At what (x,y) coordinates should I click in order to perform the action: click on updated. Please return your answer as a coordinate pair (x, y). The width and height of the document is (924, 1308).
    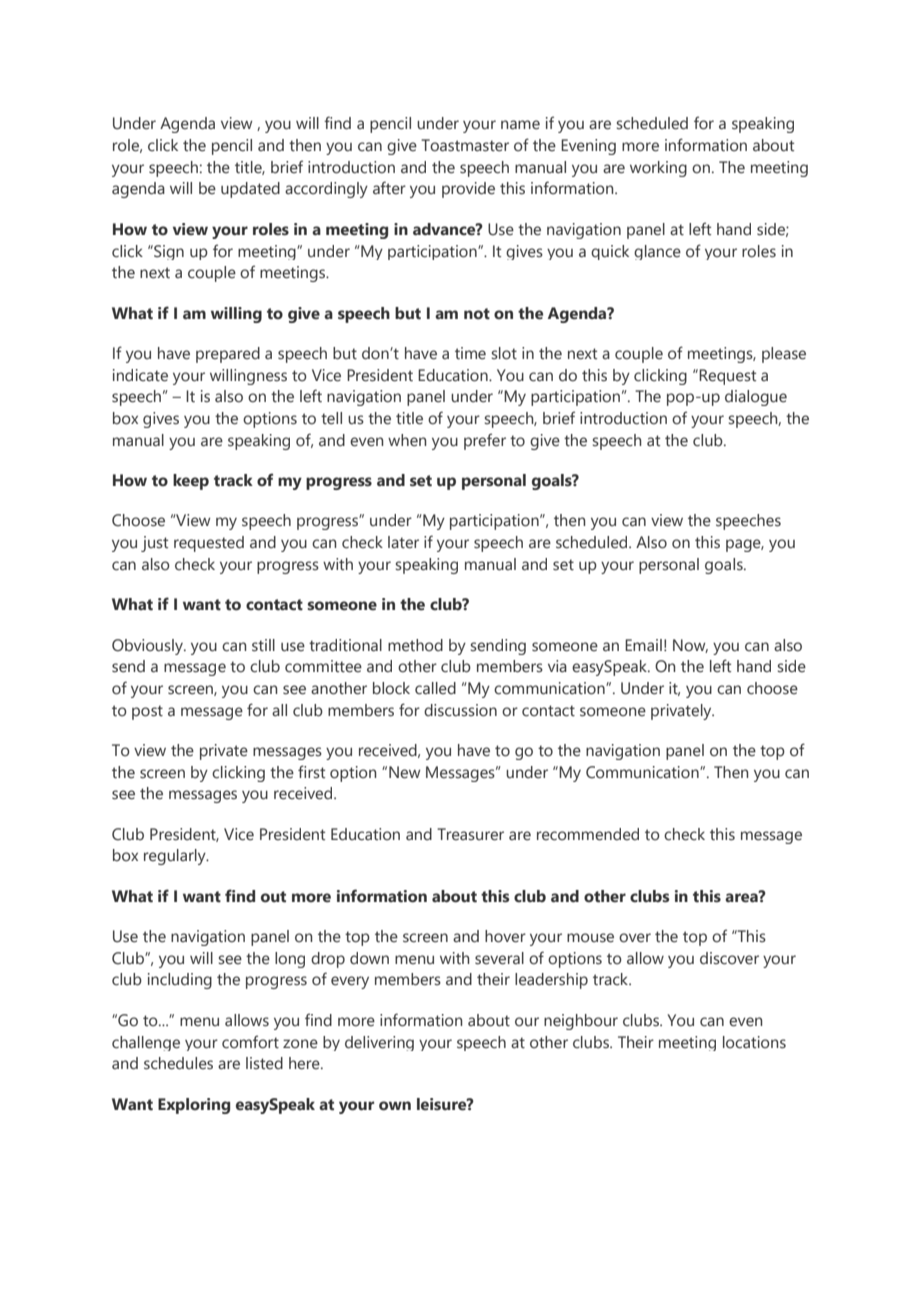
    Looking at the image, I should click on (250, 190).
